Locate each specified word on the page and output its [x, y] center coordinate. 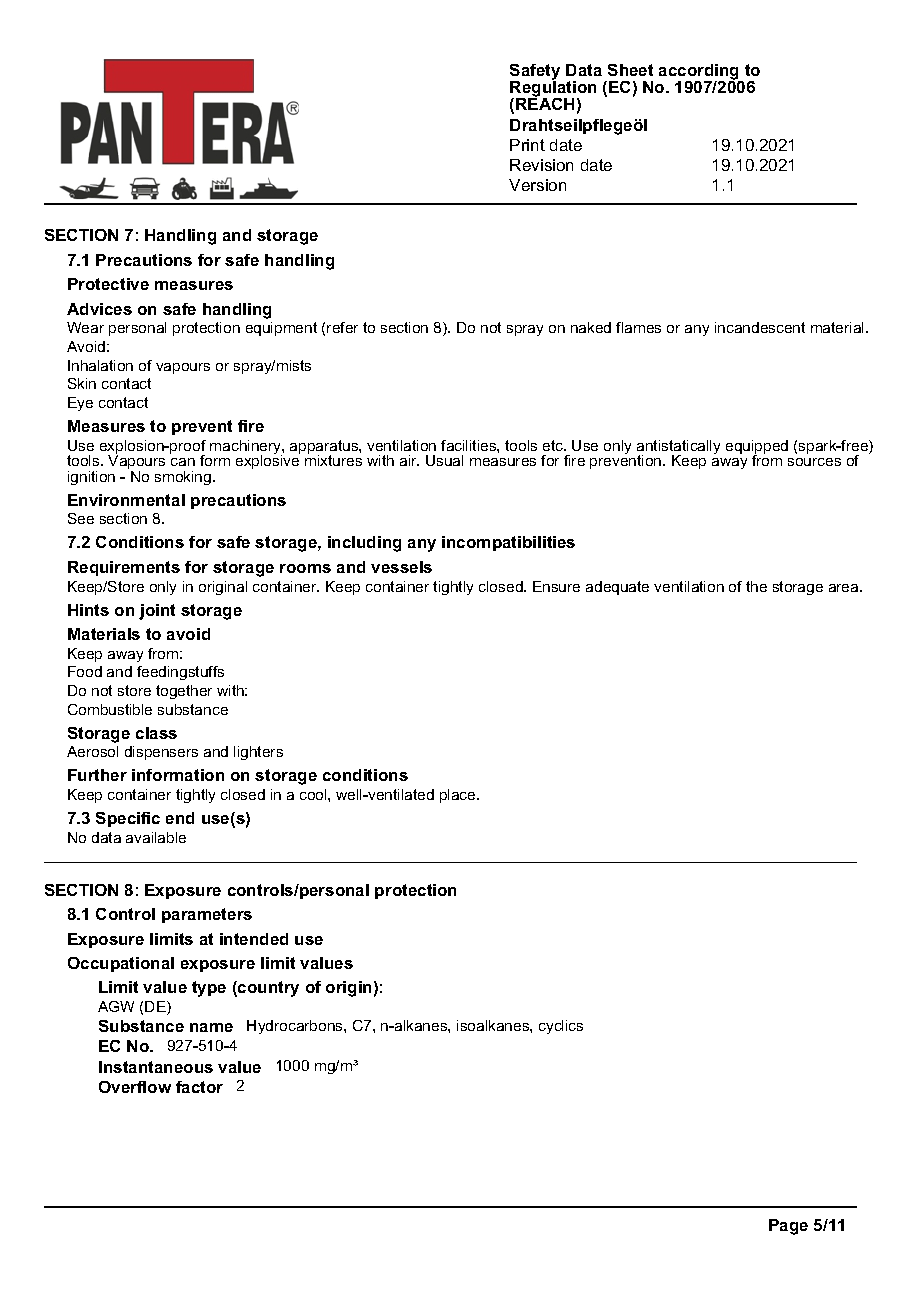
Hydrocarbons [296, 1027]
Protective [108, 284]
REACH [545, 103]
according [700, 73]
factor [199, 1087]
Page [788, 1227]
